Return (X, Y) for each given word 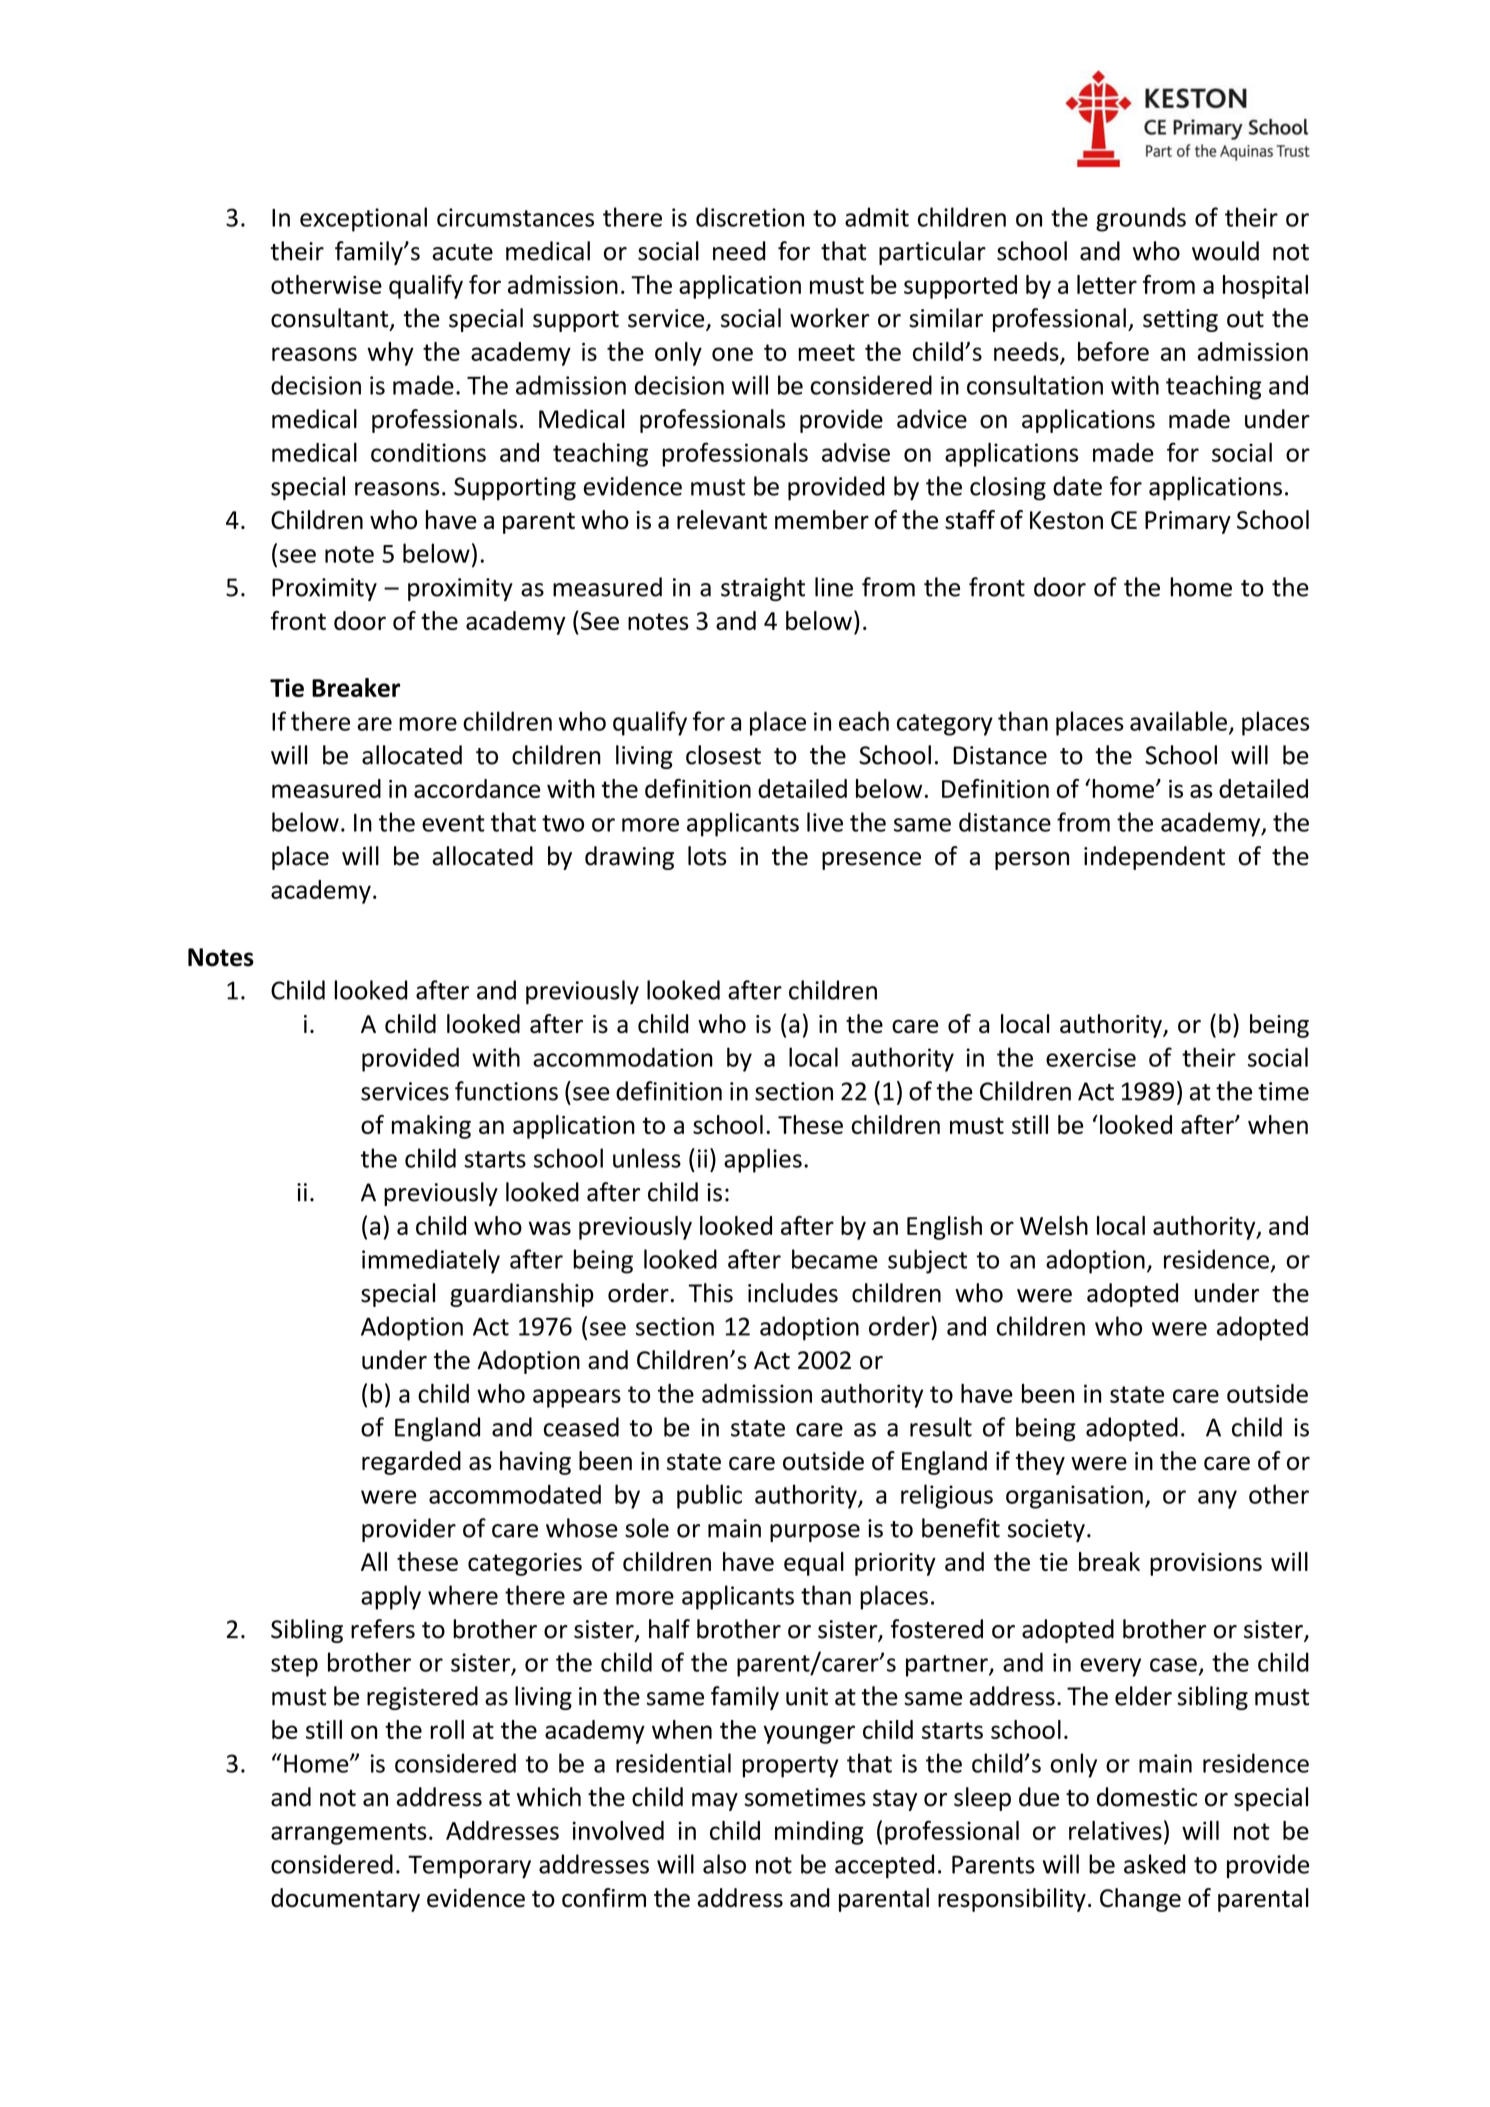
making (431, 1127)
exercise (1091, 1057)
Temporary (469, 1867)
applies (763, 1160)
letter (1107, 284)
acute (462, 252)
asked (1154, 1864)
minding (819, 1833)
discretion (750, 217)
